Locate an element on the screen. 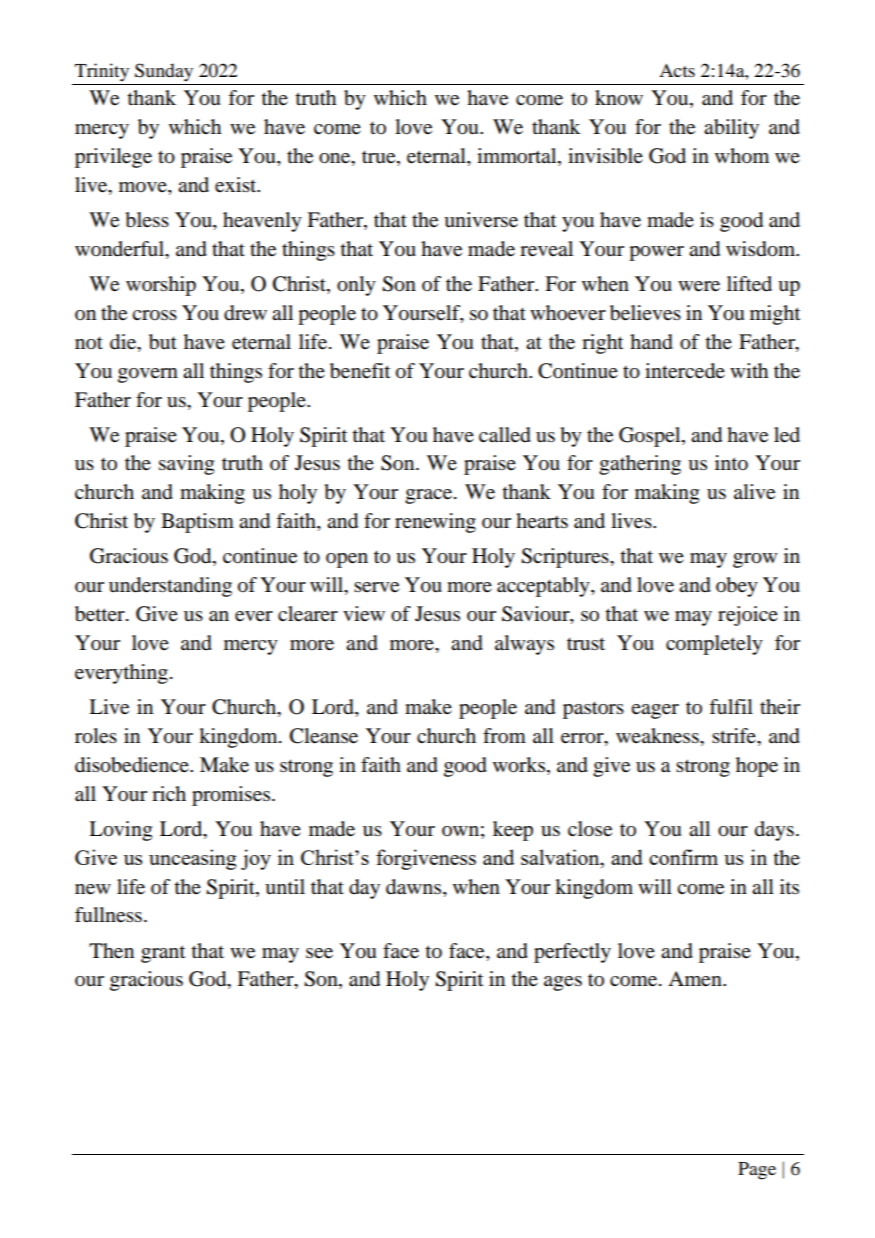 This screenshot has width=875, height=1238. completely is located at coordinates (714, 645).
